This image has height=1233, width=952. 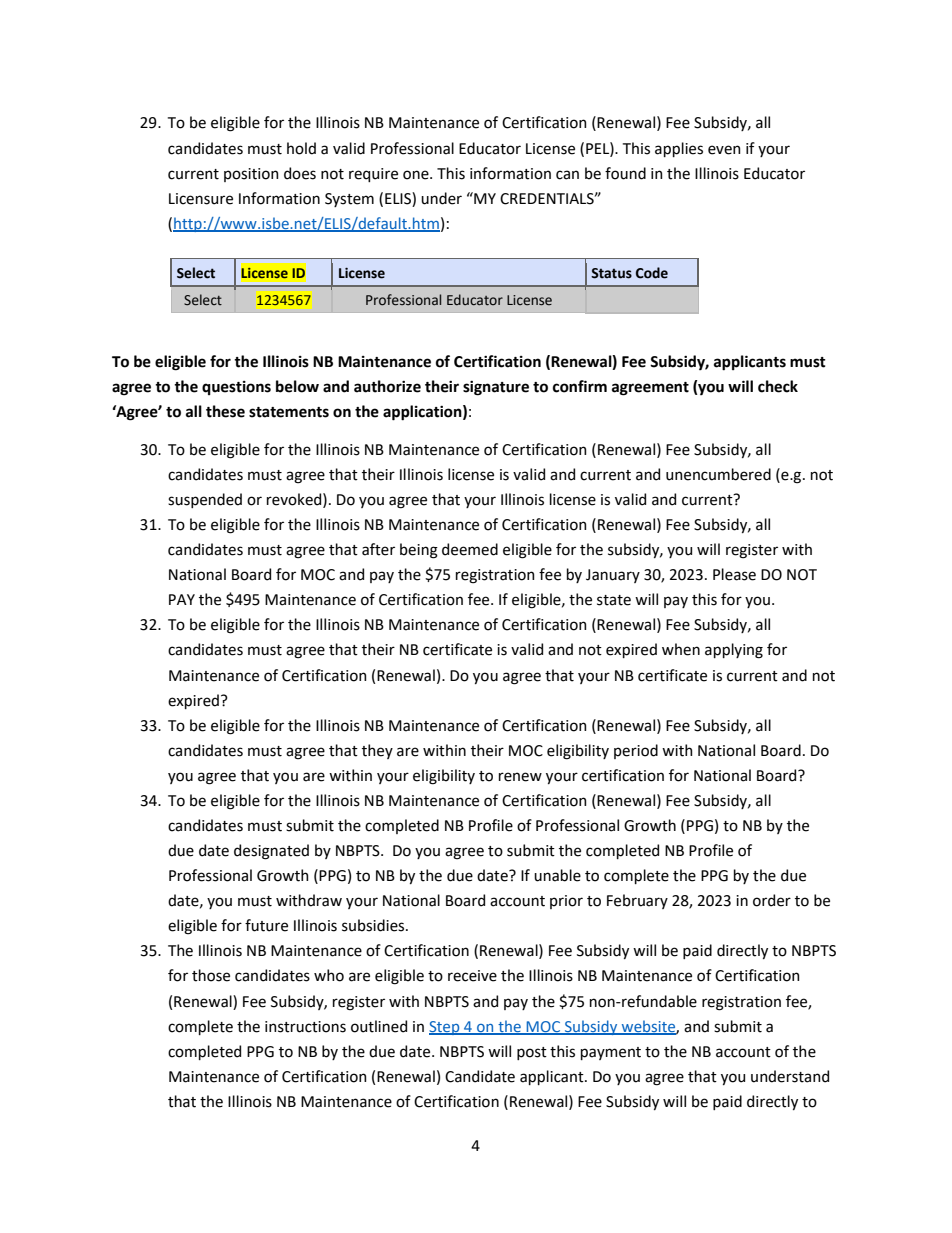 What do you see at coordinates (251, 175) in the image?
I see `position` at bounding box center [251, 175].
